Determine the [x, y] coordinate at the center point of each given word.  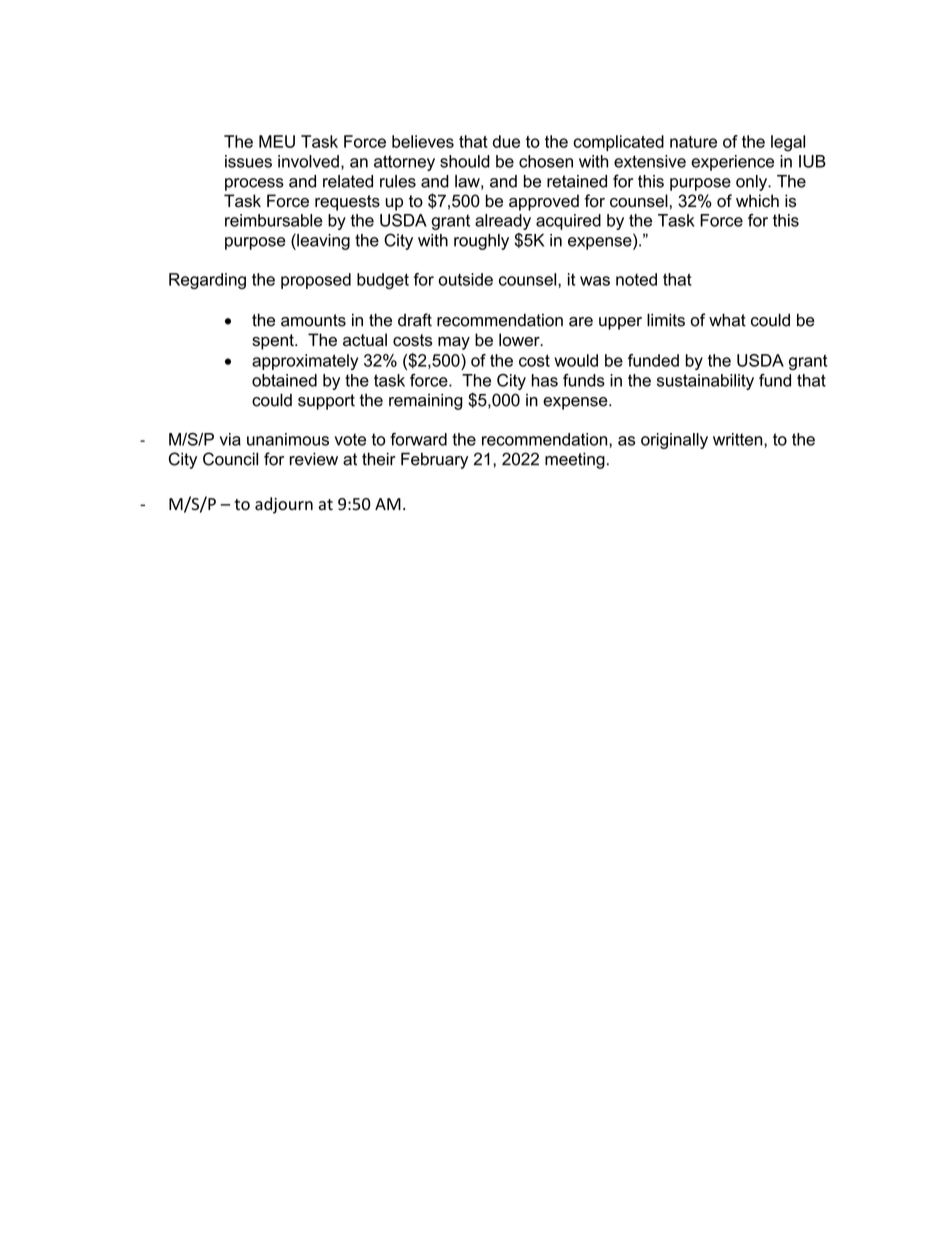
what [727, 320]
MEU [277, 141]
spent [274, 342]
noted [636, 279]
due [506, 141]
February [434, 460]
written [739, 439]
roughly [481, 242]
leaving [322, 241]
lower [520, 340]
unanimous [288, 439]
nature [693, 142]
